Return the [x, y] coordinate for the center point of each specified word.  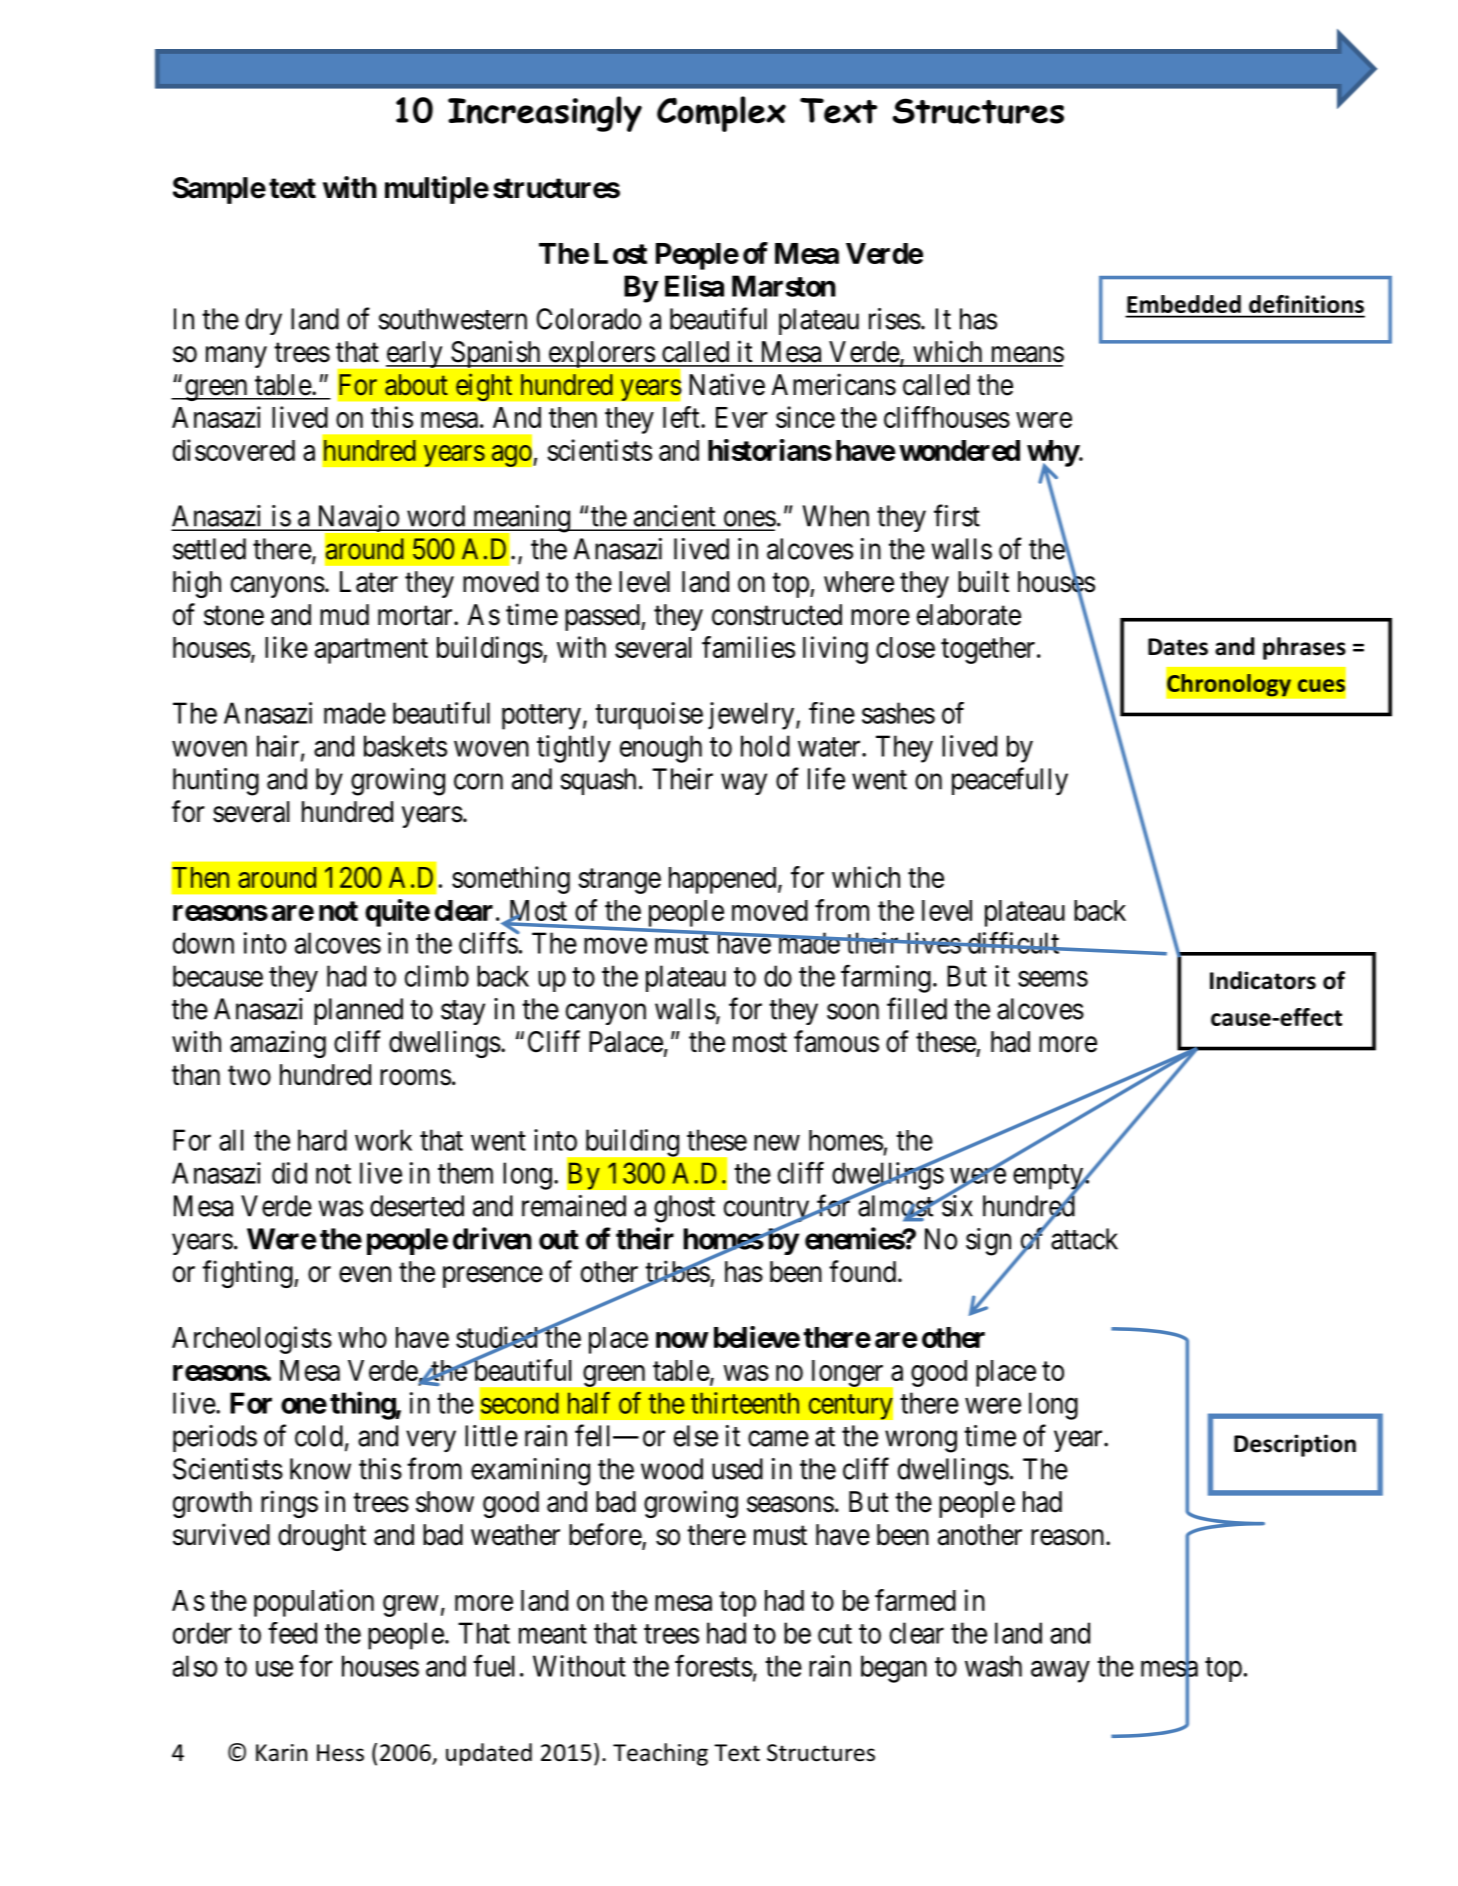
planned [358, 1011]
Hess [340, 1753]
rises [895, 319]
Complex [721, 114]
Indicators [1263, 980]
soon [853, 1012]
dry [264, 321]
